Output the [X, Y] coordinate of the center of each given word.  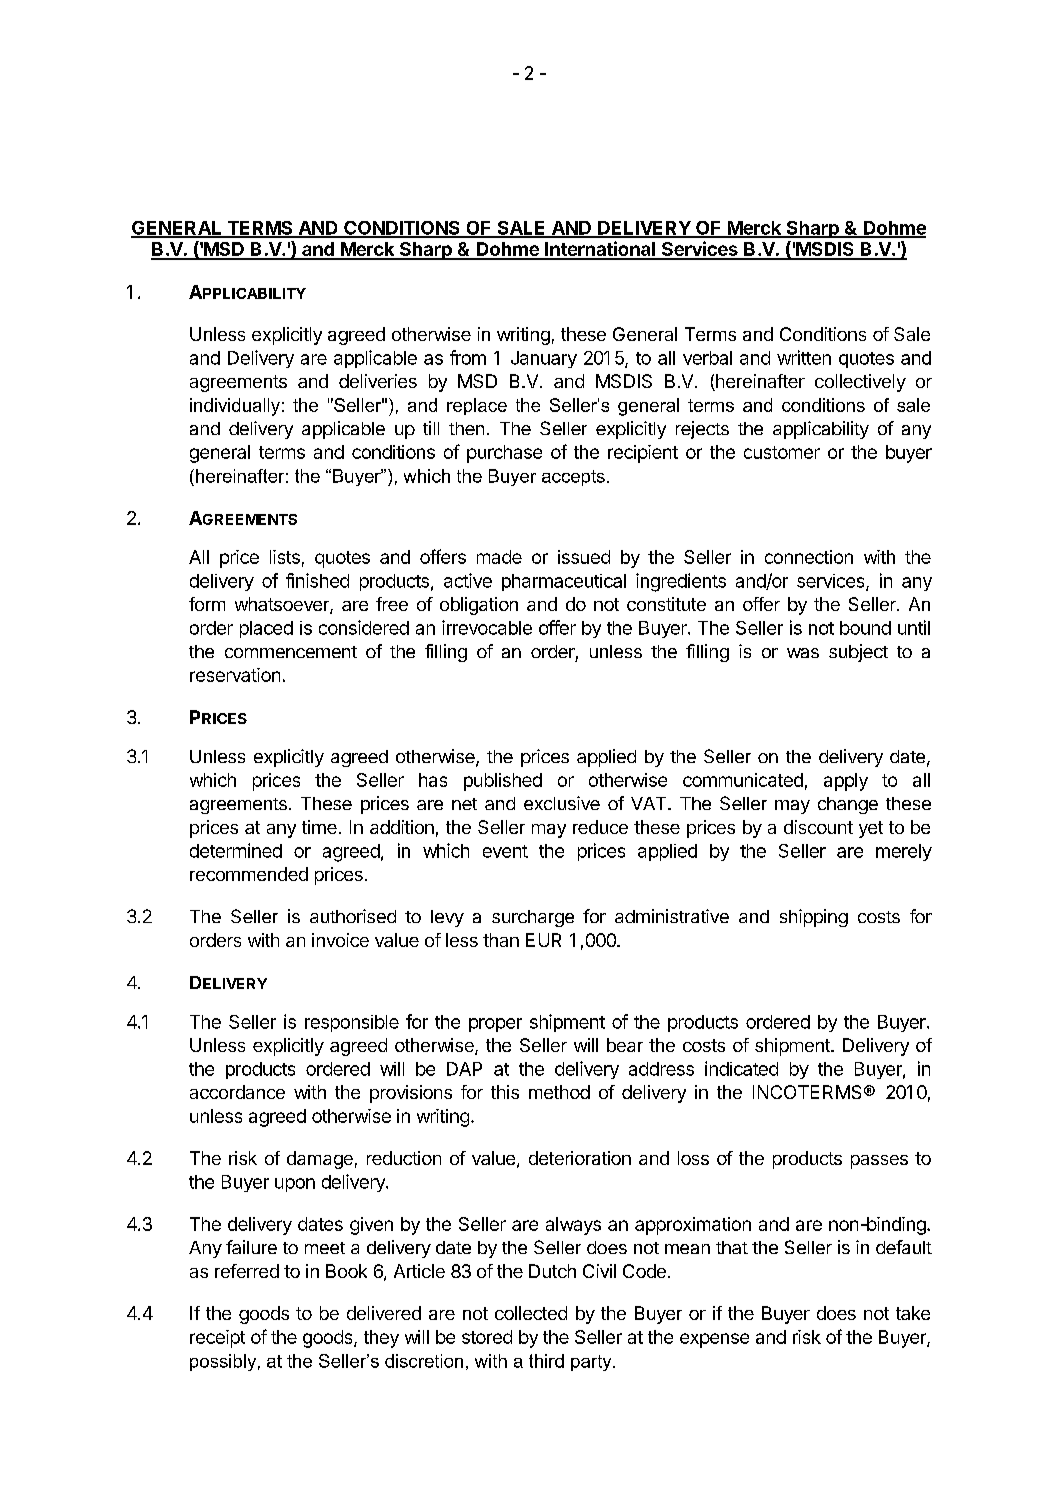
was [803, 653]
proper [495, 1025]
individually [235, 407]
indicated [741, 1068]
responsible [352, 1023]
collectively [860, 383]
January [544, 359]
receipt [217, 1339]
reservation [235, 675]
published [503, 782]
